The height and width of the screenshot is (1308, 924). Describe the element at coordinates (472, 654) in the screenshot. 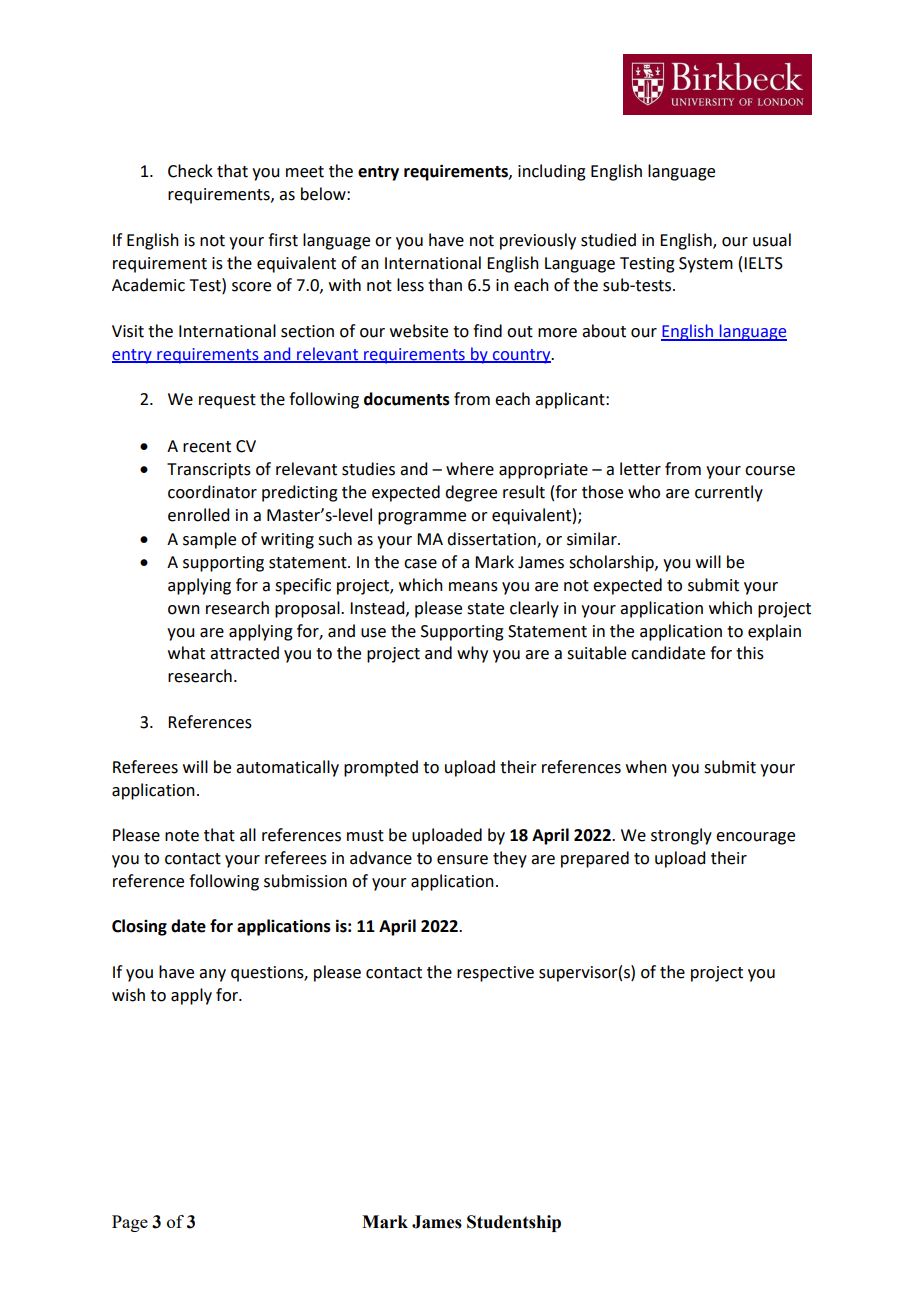

I see `why` at that location.
